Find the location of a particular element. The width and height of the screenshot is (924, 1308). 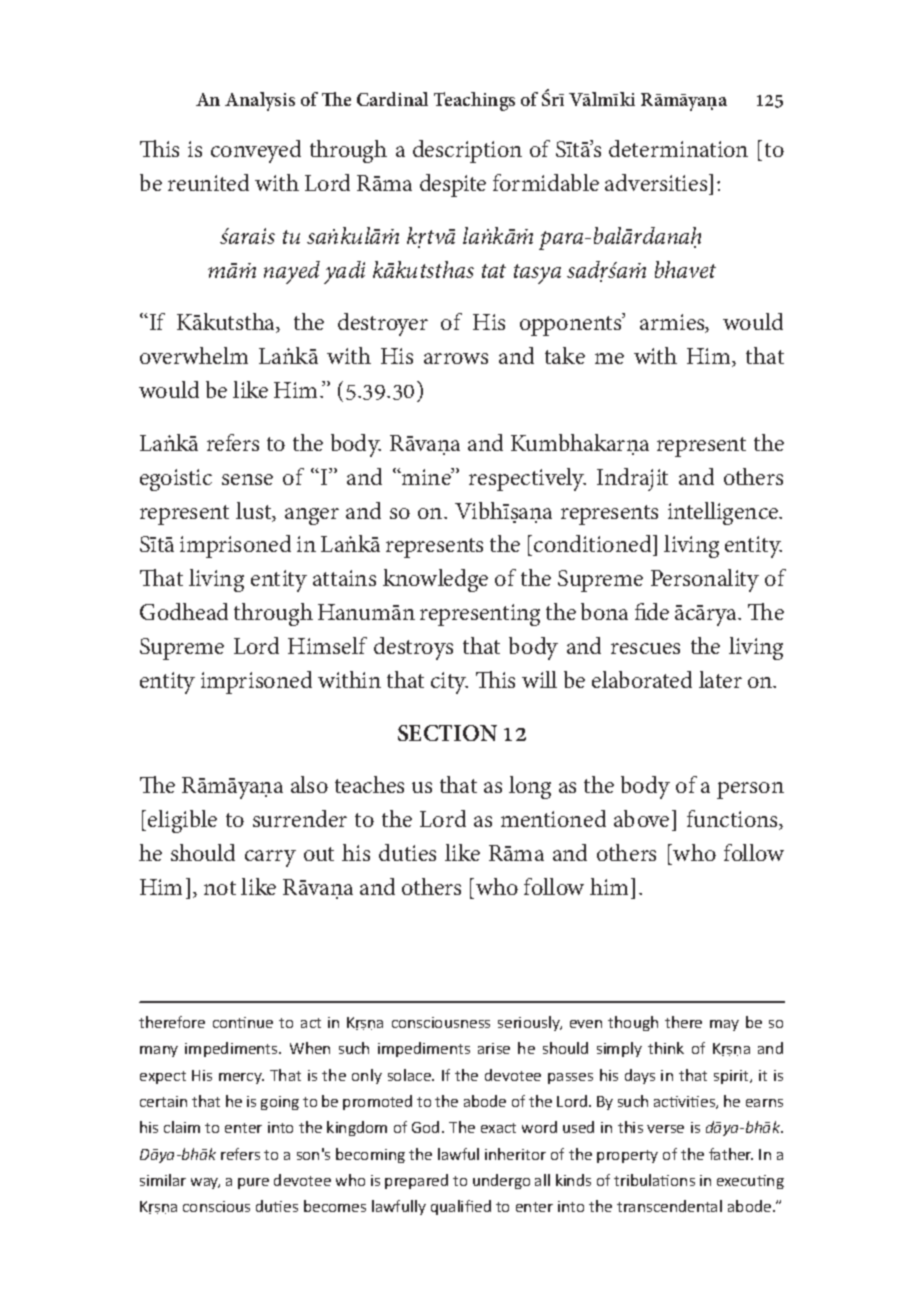

above is located at coordinates (641, 818).
